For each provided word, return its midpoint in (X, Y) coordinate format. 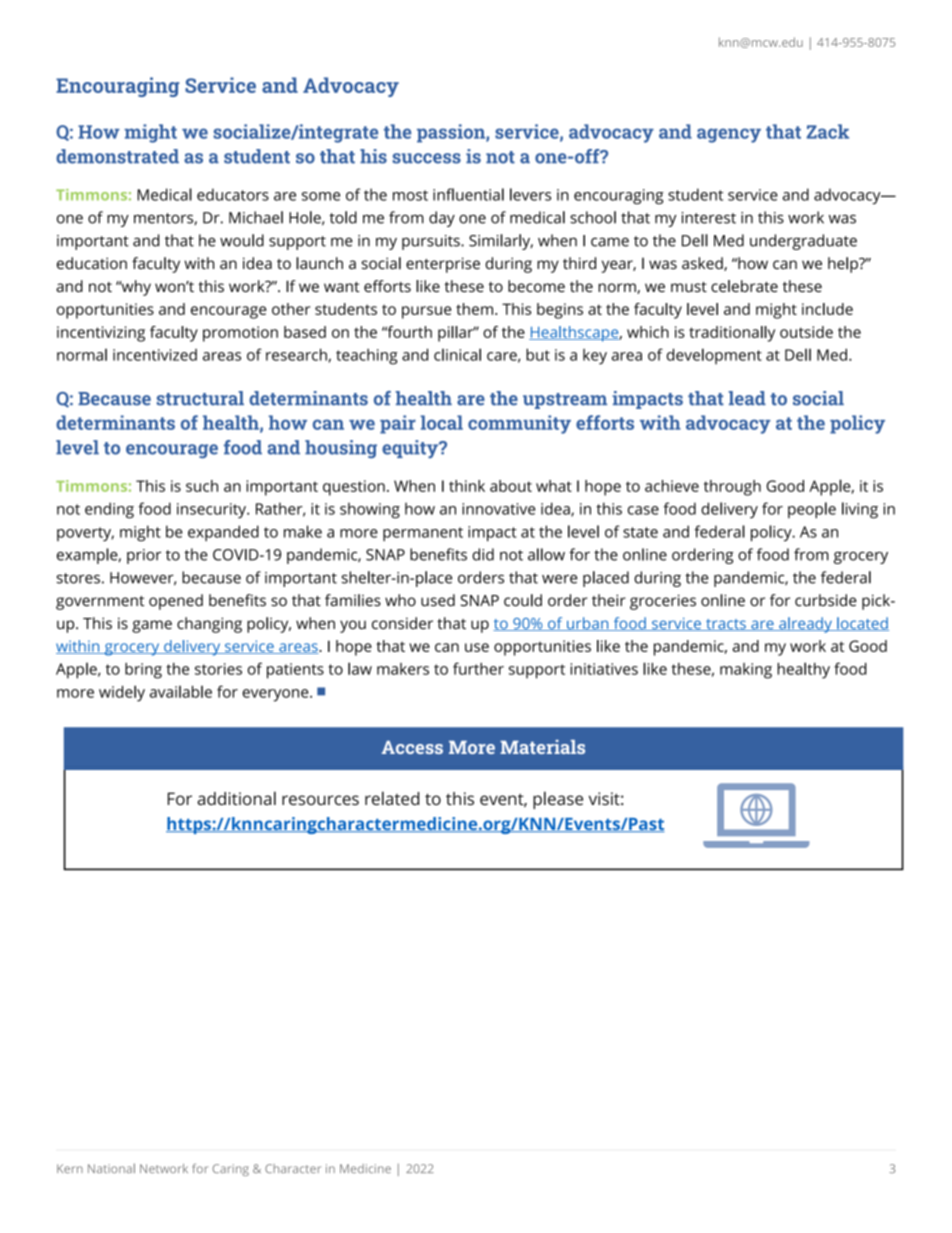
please (558, 800)
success (427, 158)
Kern (70, 1168)
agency (729, 135)
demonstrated (117, 156)
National (111, 1168)
